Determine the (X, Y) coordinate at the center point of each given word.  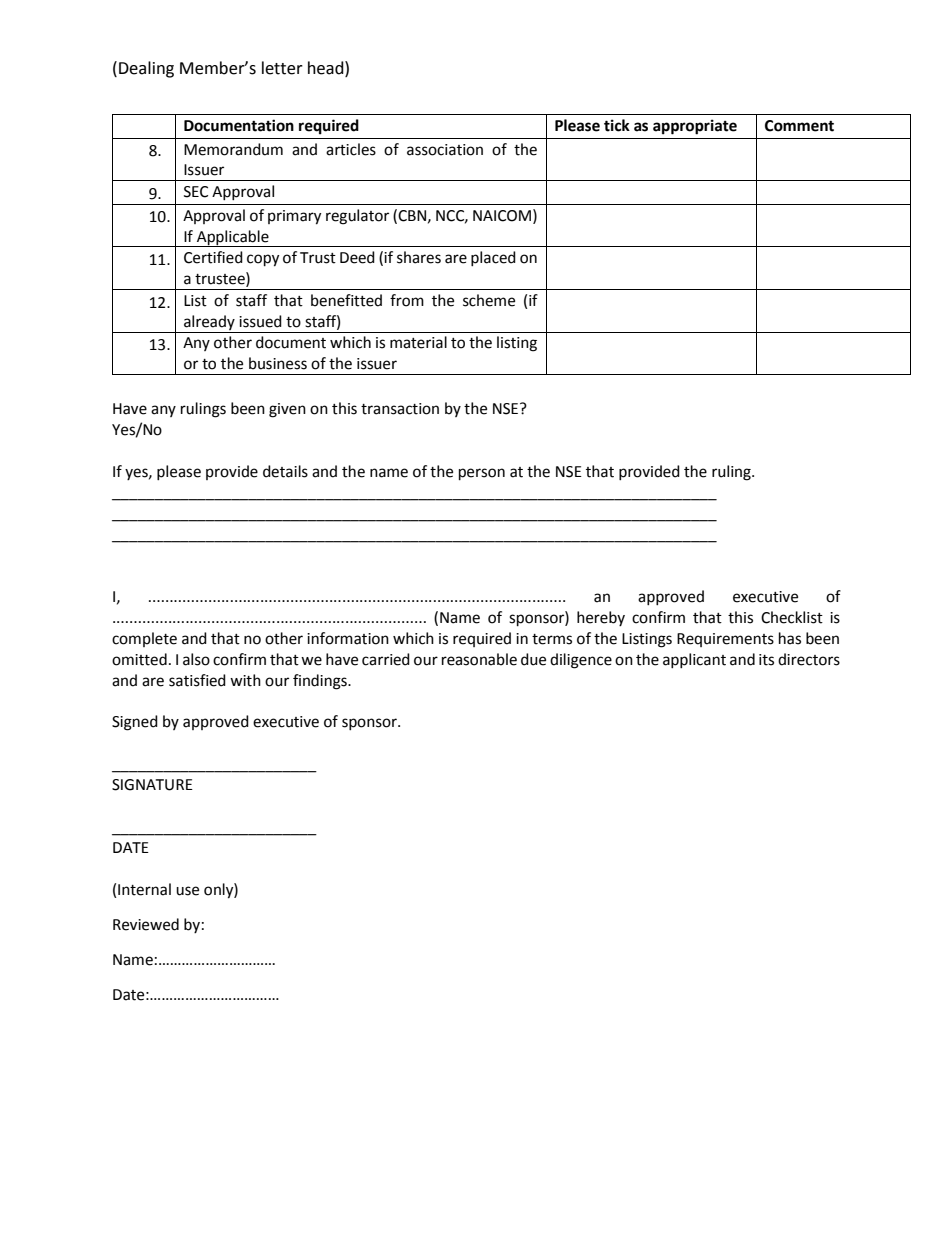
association (445, 150)
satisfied (197, 680)
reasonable (479, 659)
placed (493, 258)
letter (282, 68)
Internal (144, 889)
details (285, 471)
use (187, 891)
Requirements (725, 640)
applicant (694, 660)
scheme (489, 300)
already (209, 322)
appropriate (695, 127)
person (482, 474)
